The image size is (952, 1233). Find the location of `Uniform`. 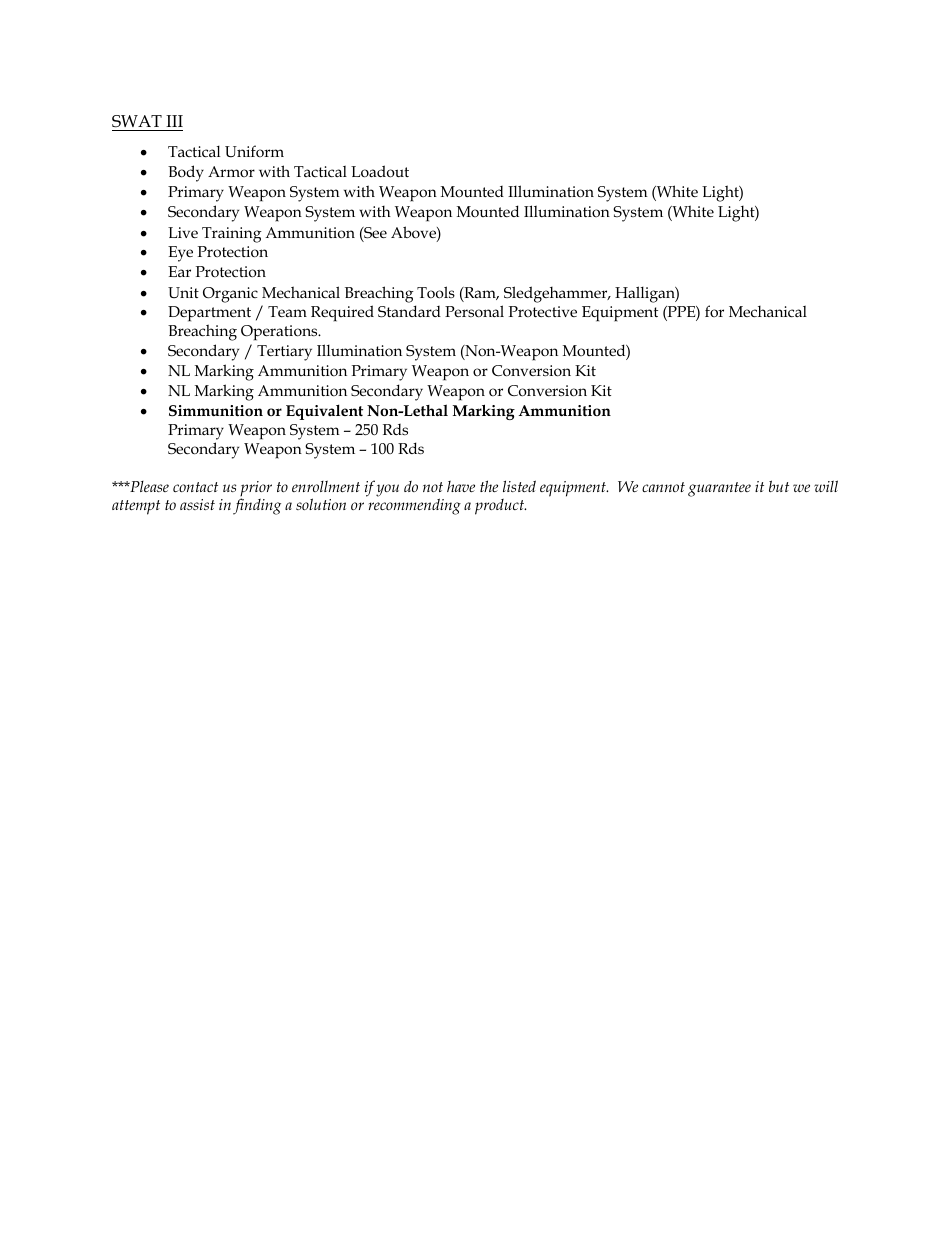

Uniform is located at coordinates (254, 151).
